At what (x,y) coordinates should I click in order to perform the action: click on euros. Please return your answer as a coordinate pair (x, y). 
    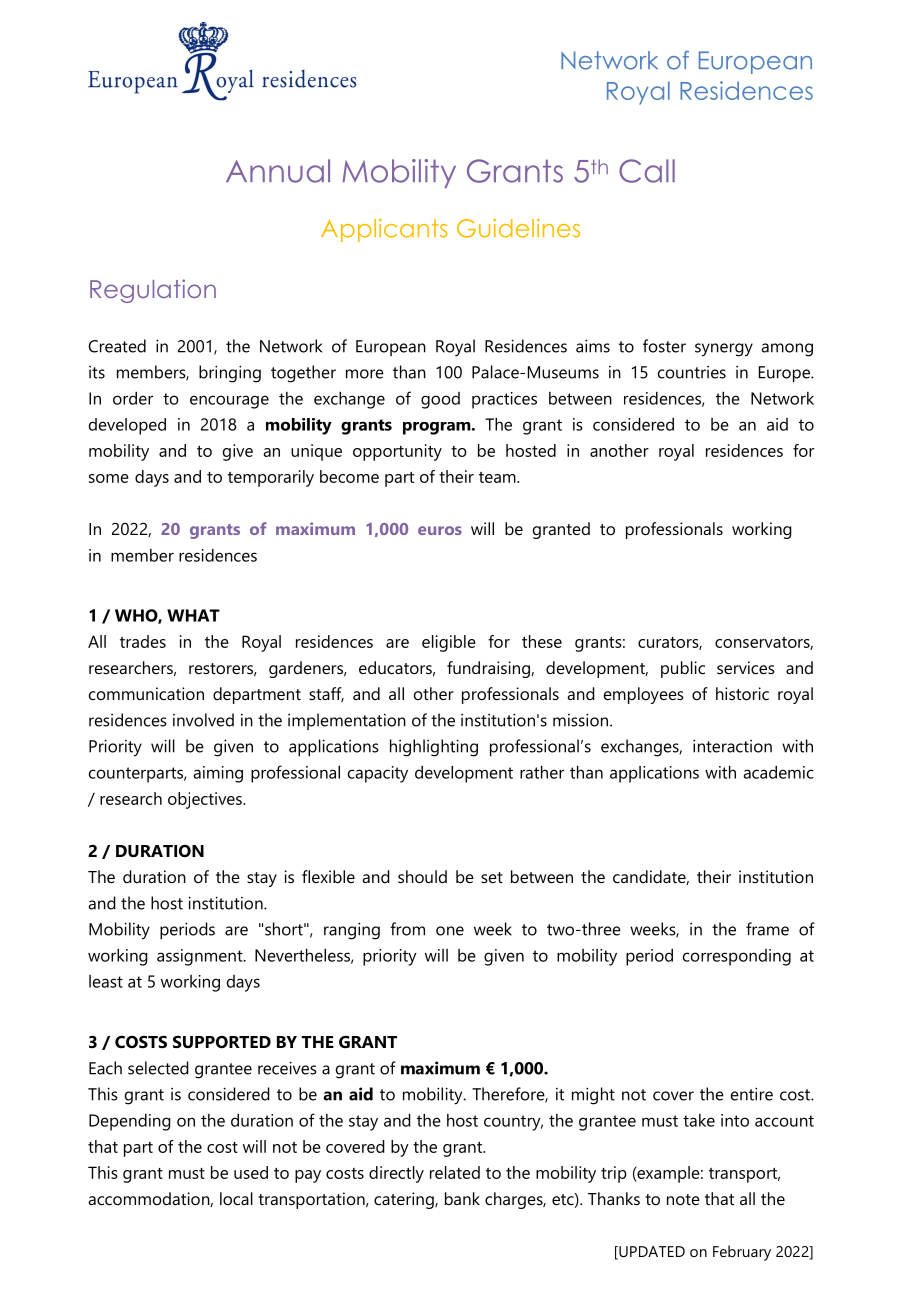
    Looking at the image, I should click on (440, 530).
